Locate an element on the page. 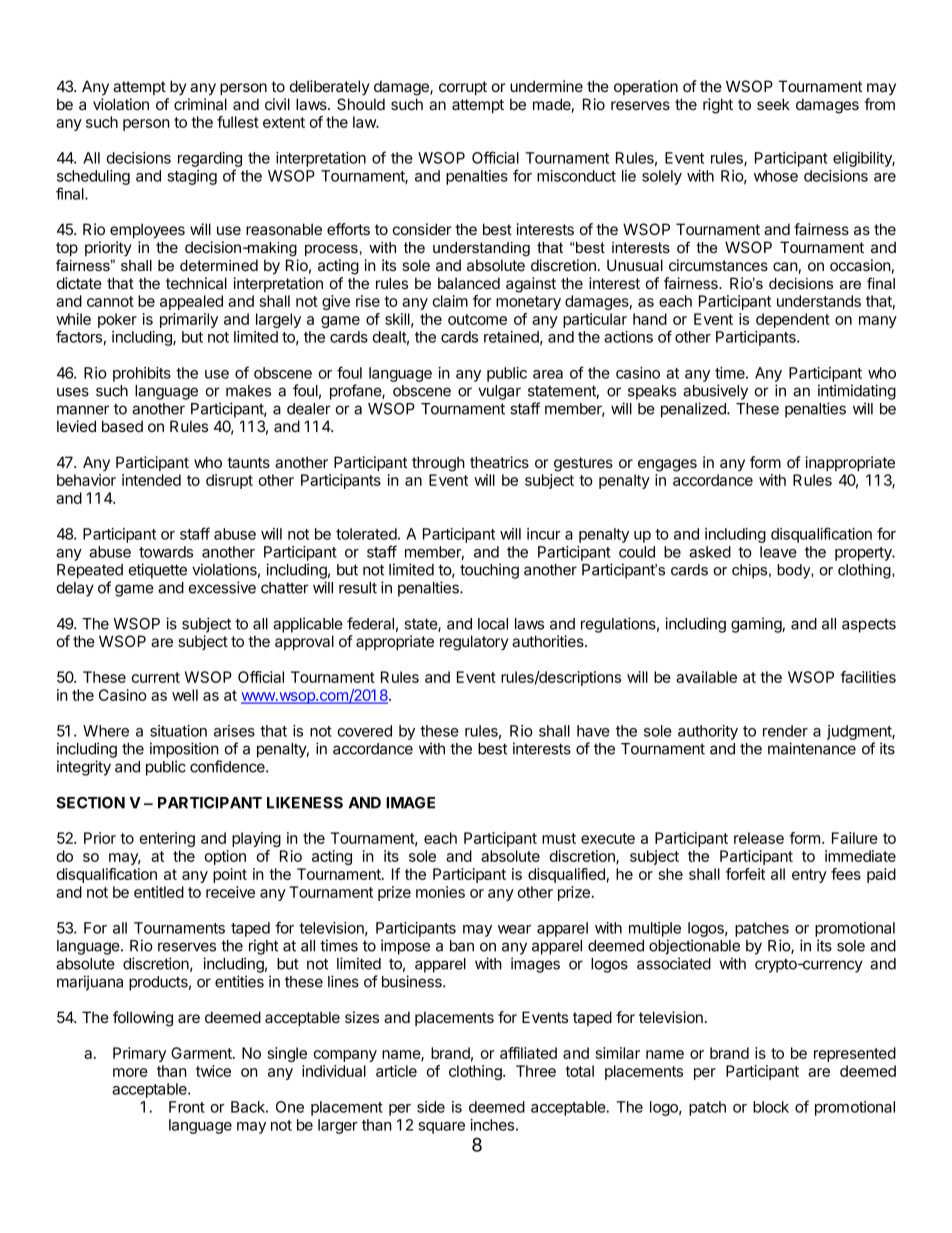  corrupt is located at coordinates (463, 88).
